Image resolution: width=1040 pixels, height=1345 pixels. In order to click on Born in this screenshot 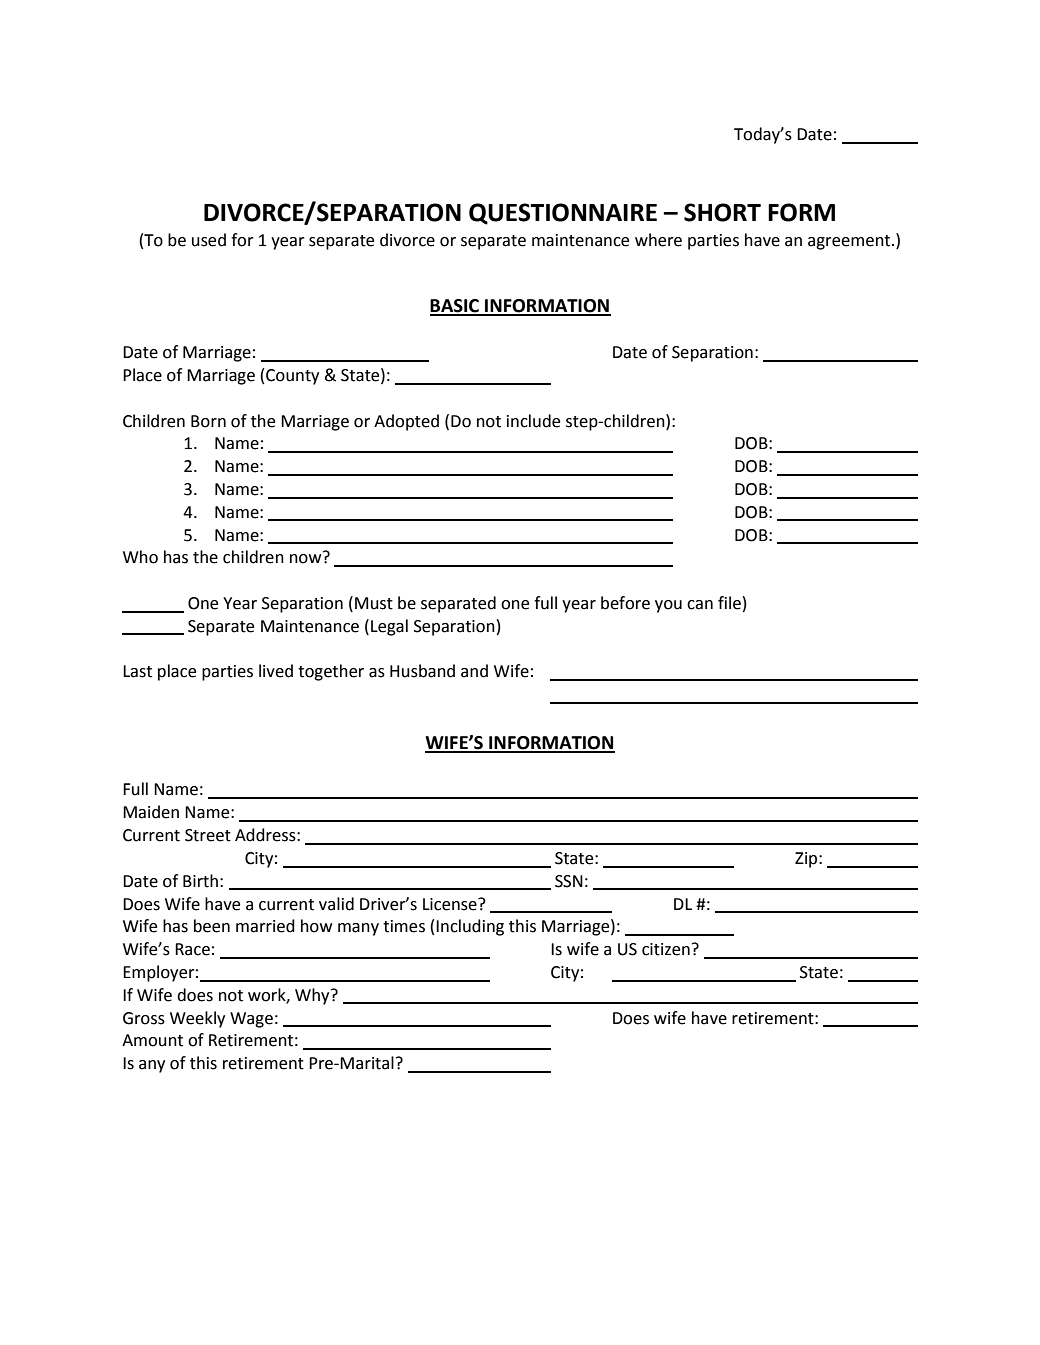, I will do `click(208, 421)`.
